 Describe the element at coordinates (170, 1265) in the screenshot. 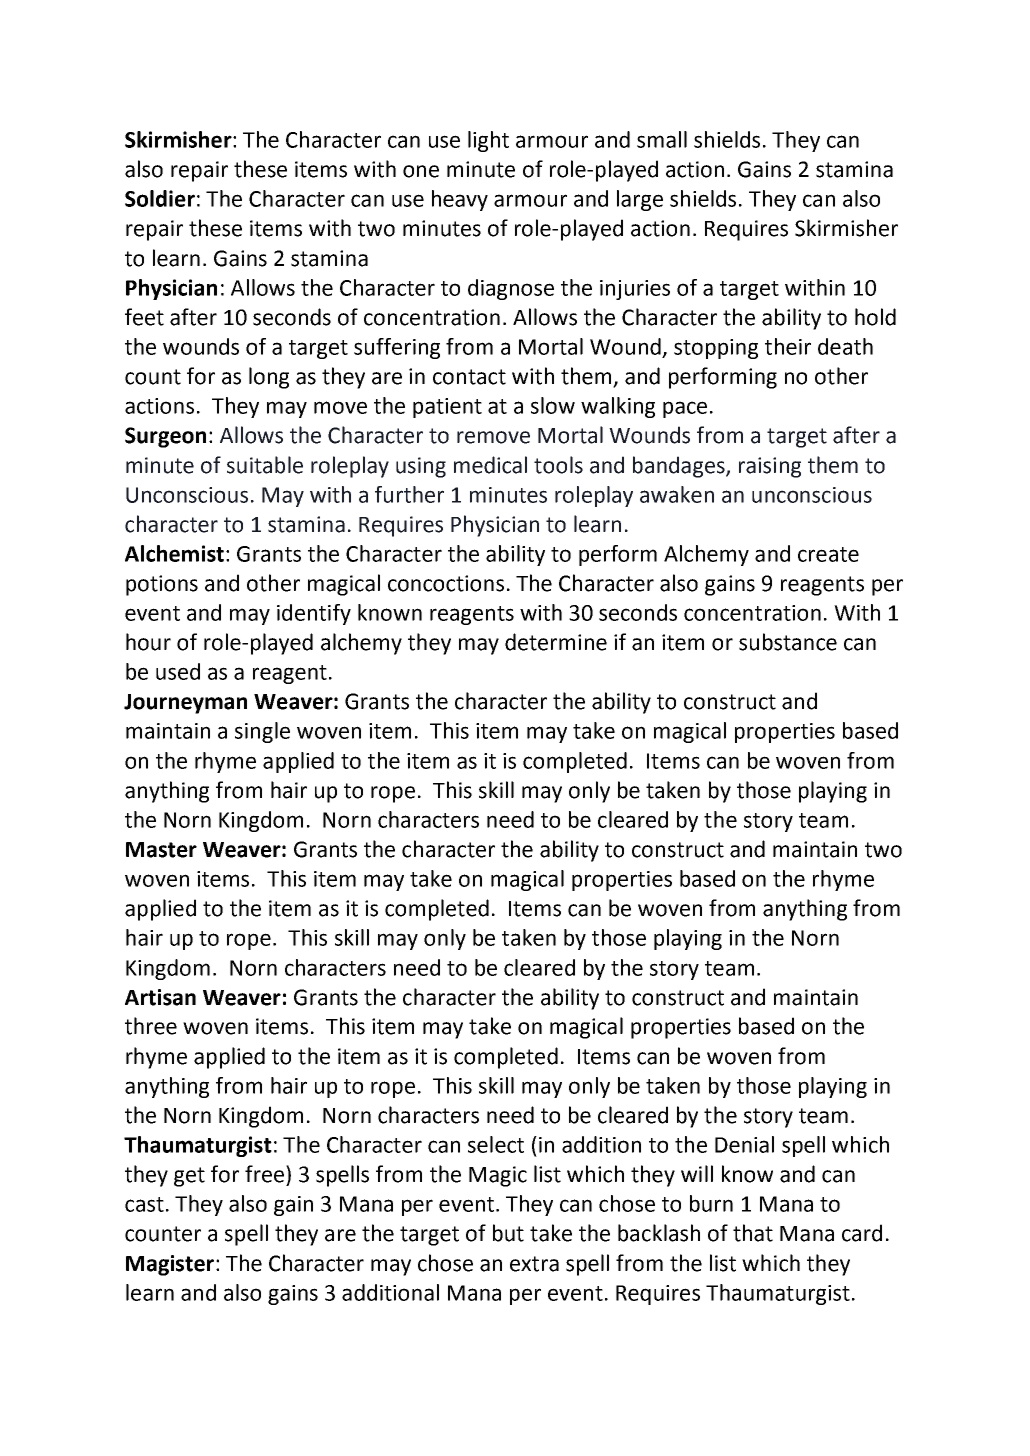

I see `Magister` at that location.
